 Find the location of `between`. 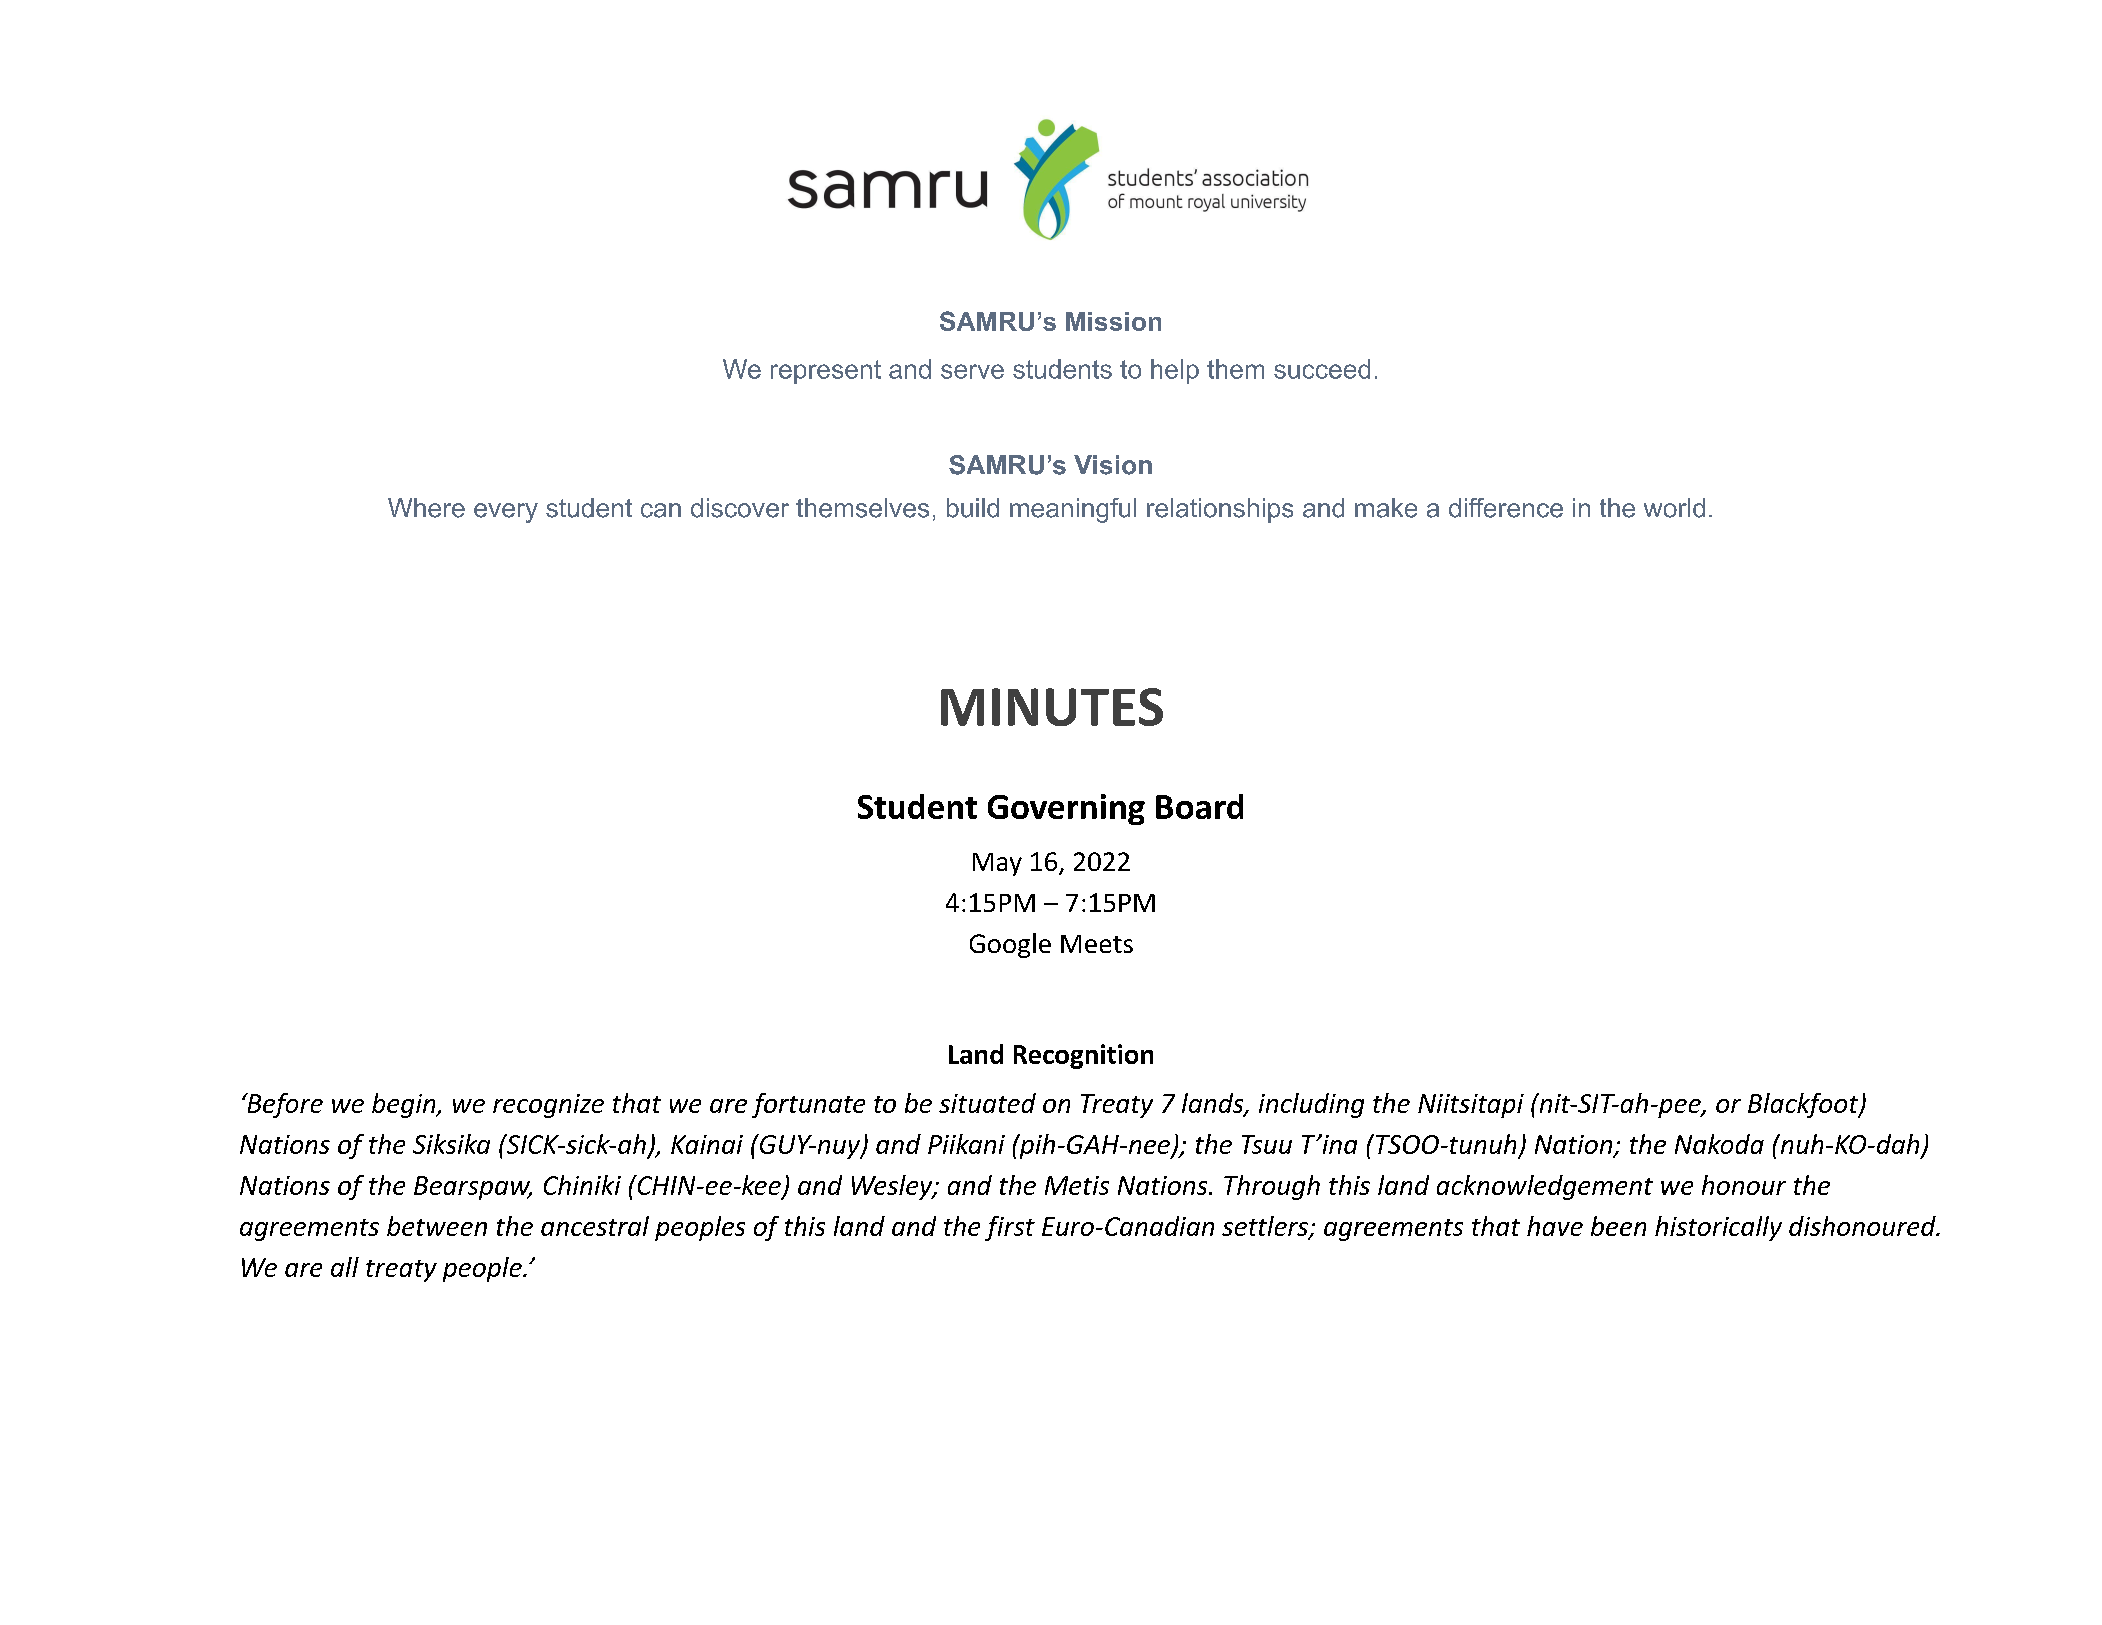

between is located at coordinates (437, 1226).
